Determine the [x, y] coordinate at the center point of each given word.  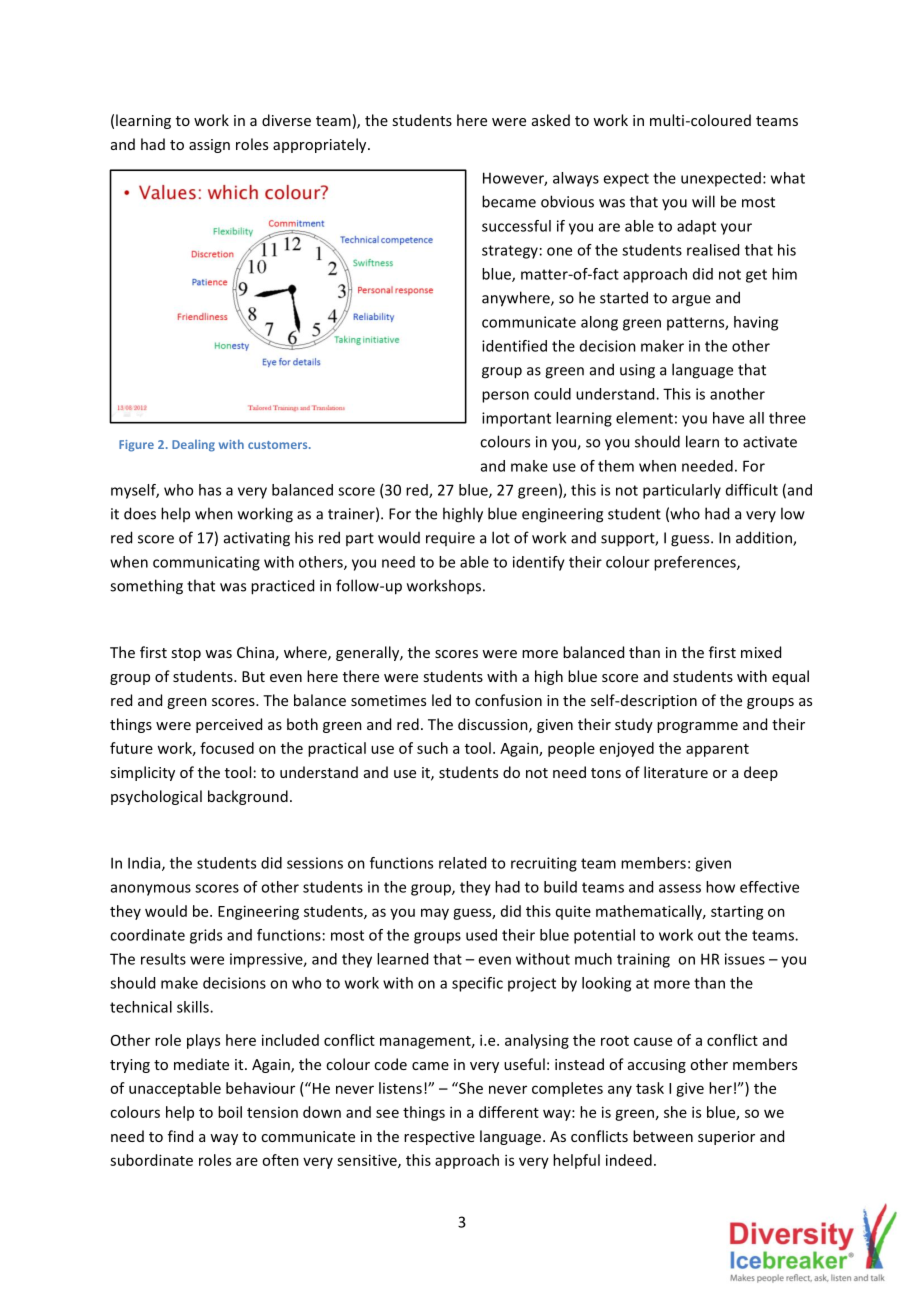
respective [439, 1138]
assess [680, 888]
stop [186, 654]
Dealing [193, 445]
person [505, 397]
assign [209, 146]
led [441, 700]
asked [551, 120]
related [462, 863]
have [728, 418]
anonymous [151, 890]
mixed [761, 652]
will [703, 201]
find [180, 1136]
